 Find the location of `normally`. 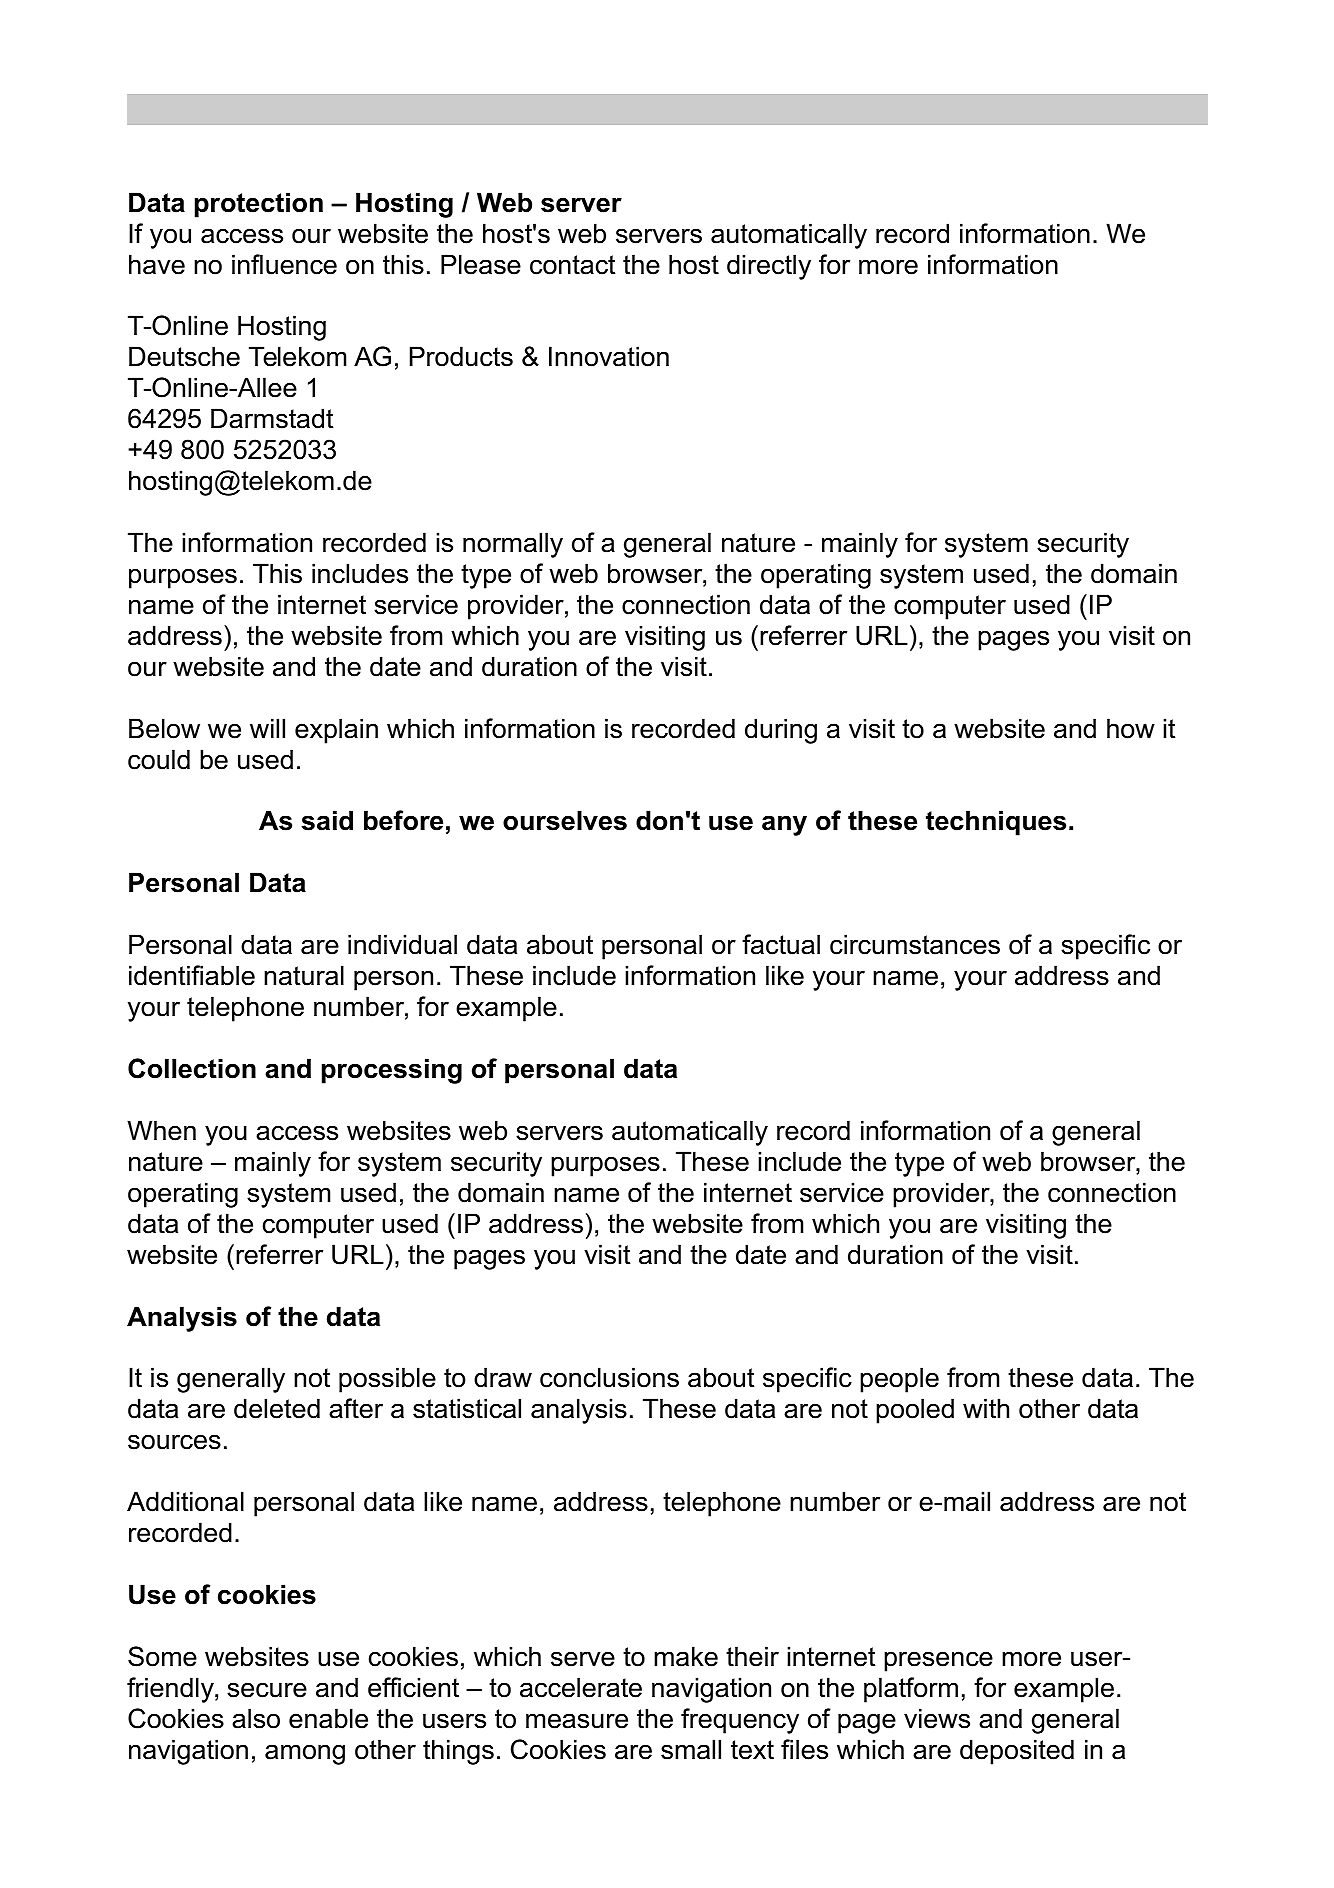

normally is located at coordinates (513, 545).
